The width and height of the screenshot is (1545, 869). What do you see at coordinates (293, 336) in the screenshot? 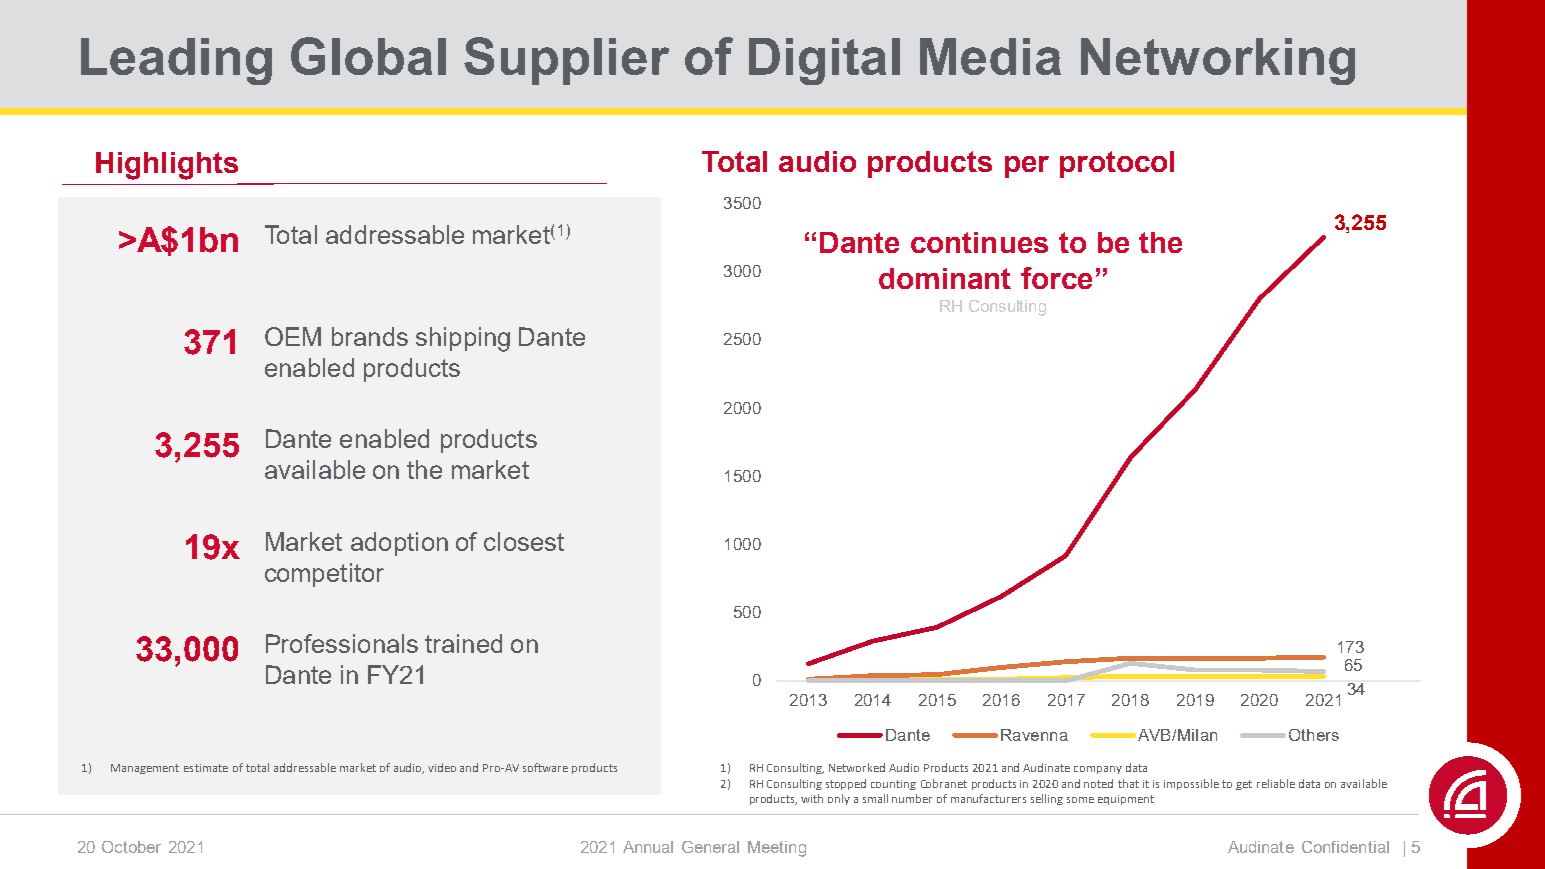
I see `OEM` at bounding box center [293, 336].
